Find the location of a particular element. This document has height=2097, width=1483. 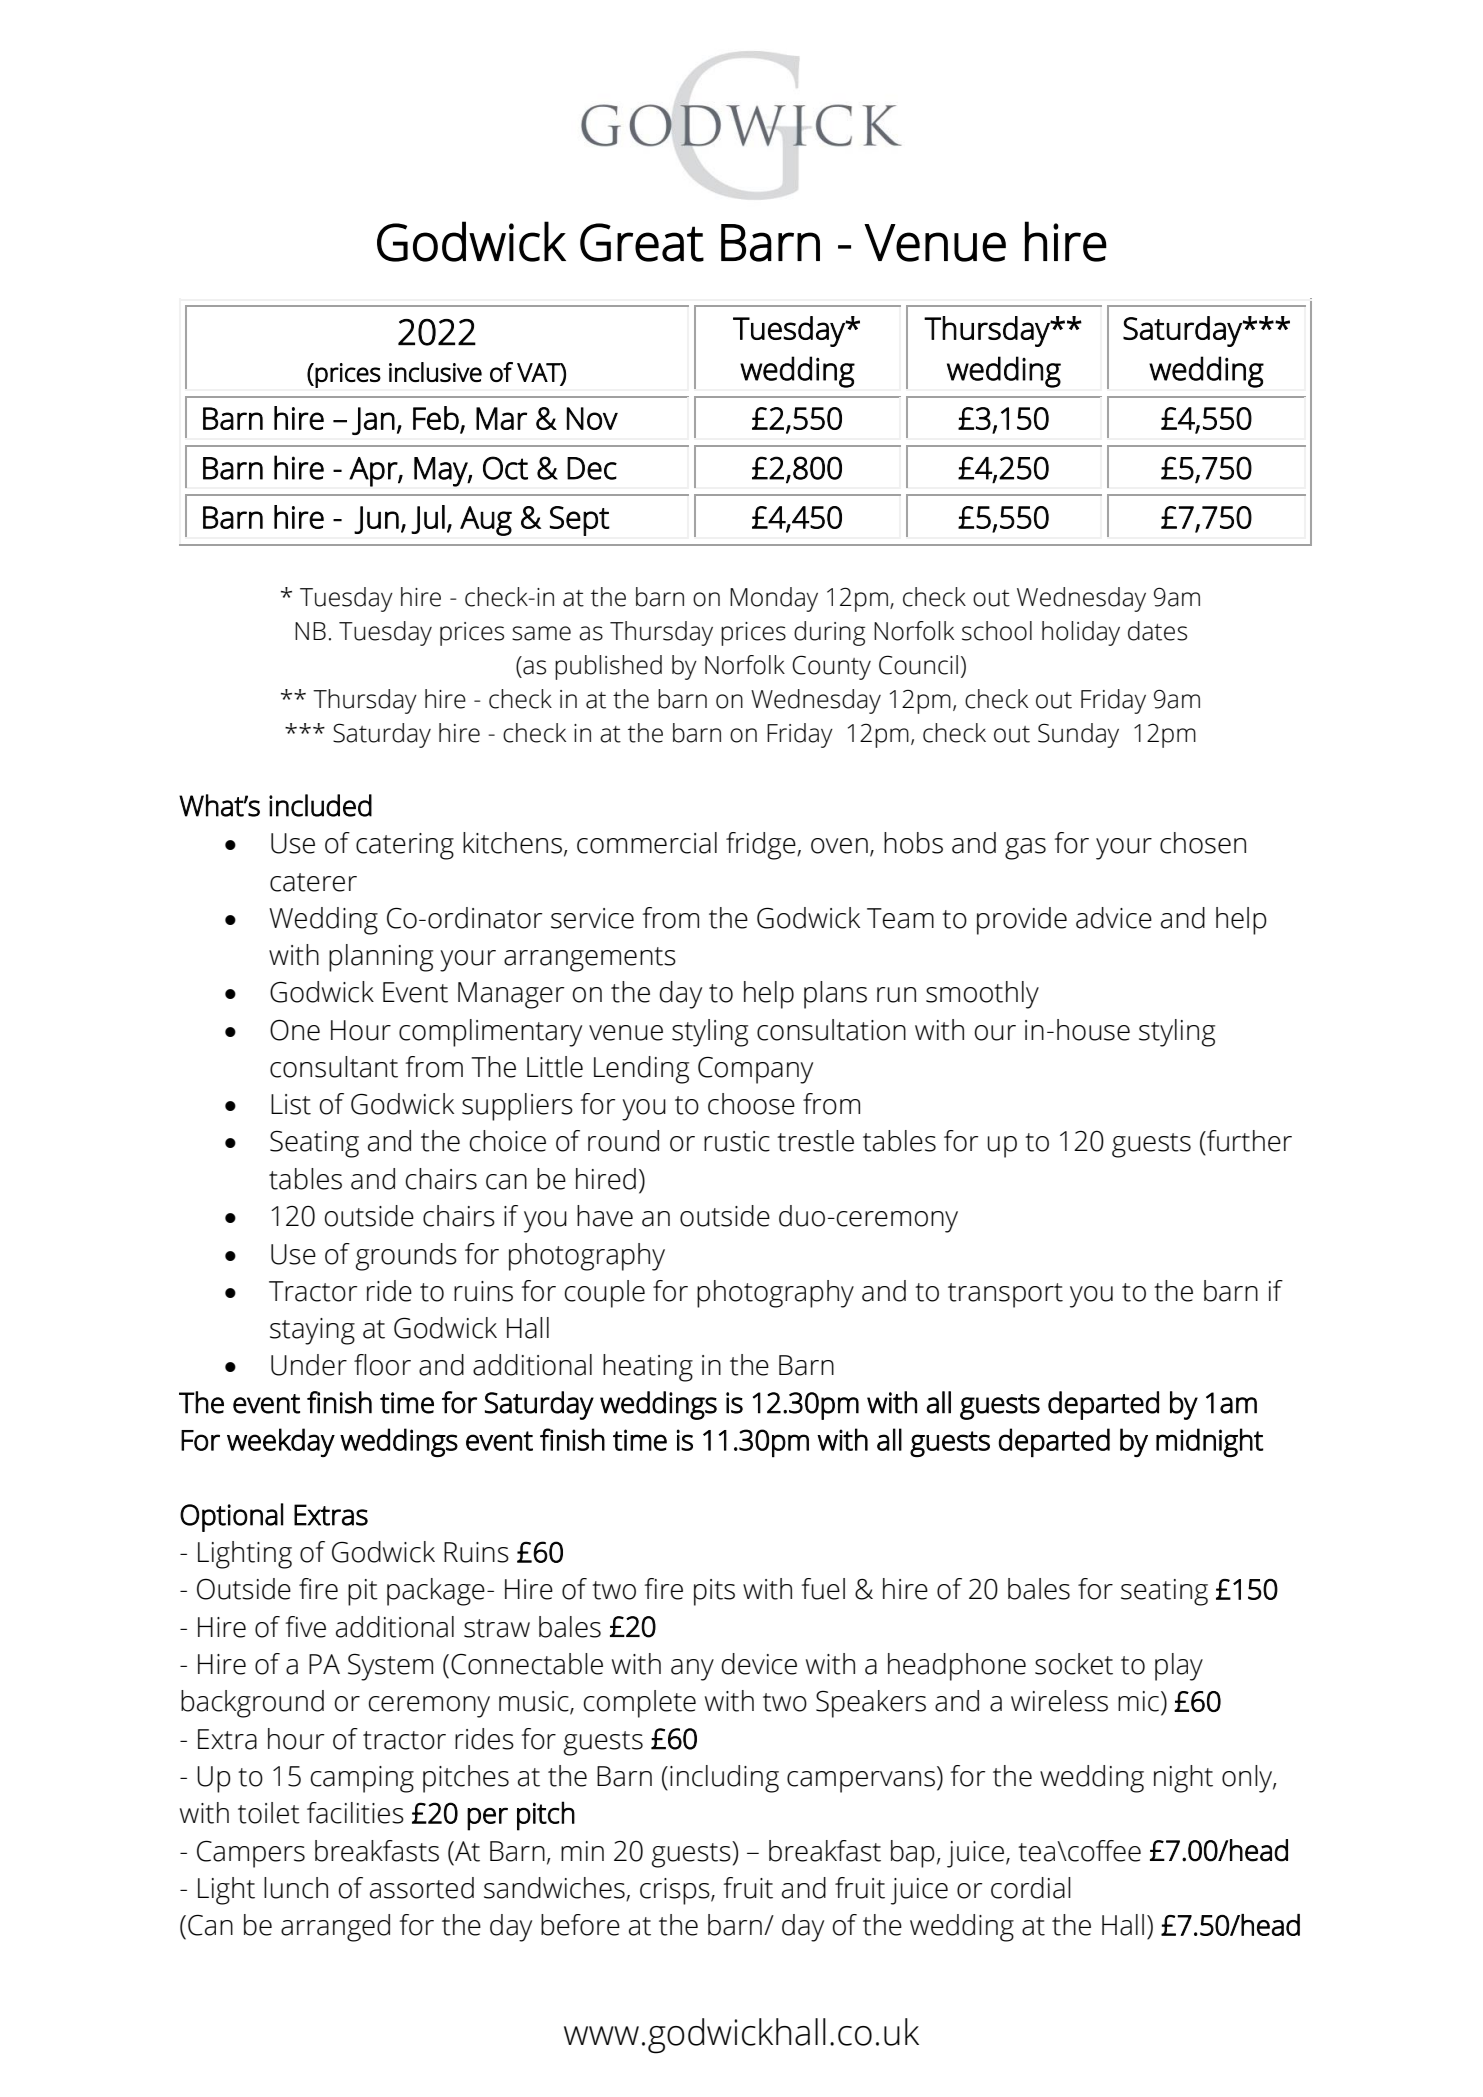

cordial is located at coordinates (1031, 1888).
